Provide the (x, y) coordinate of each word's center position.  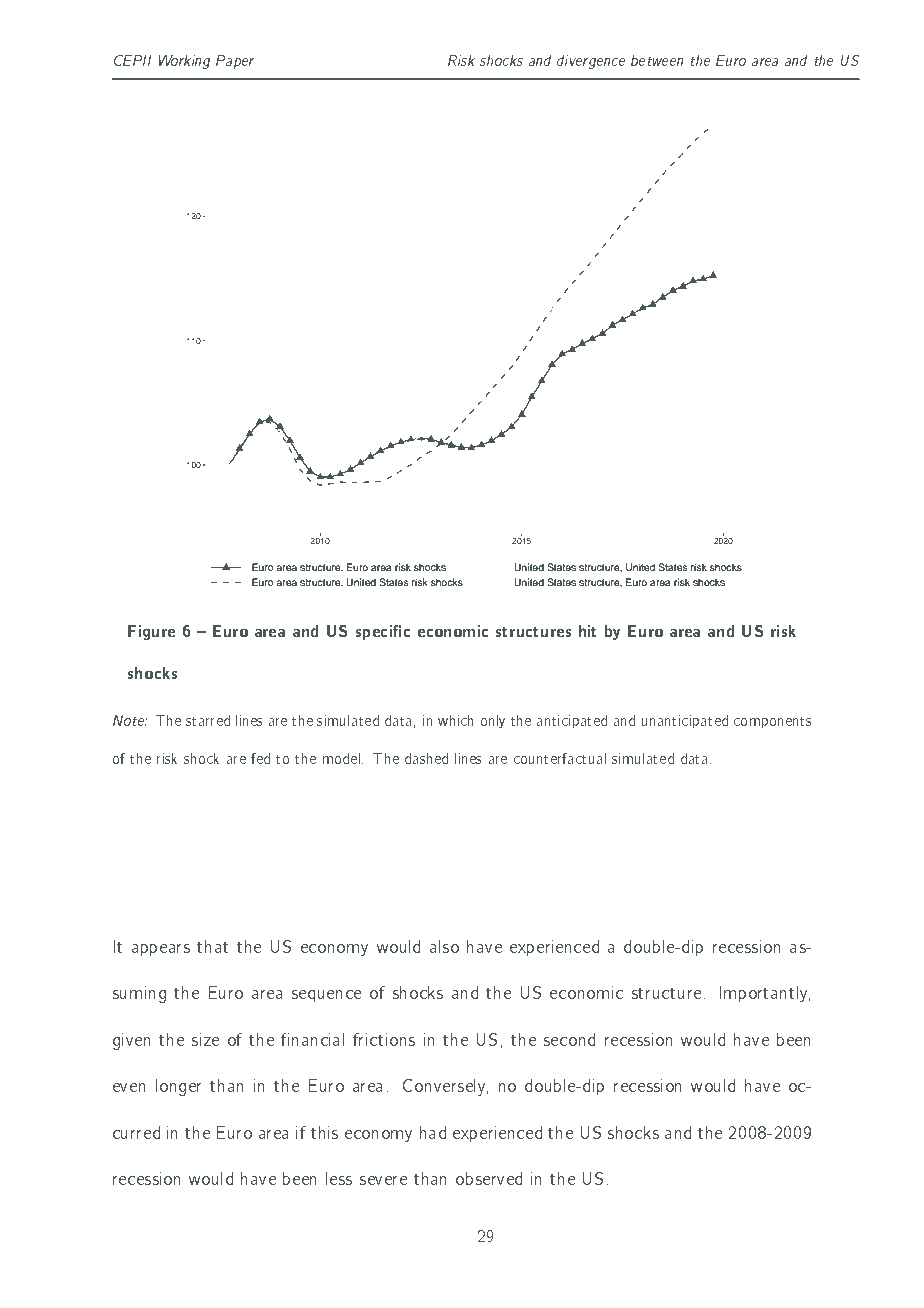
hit (587, 631)
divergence (591, 62)
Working (184, 62)
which (455, 720)
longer (178, 1087)
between (657, 60)
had (433, 1132)
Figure (151, 632)
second (569, 1039)
